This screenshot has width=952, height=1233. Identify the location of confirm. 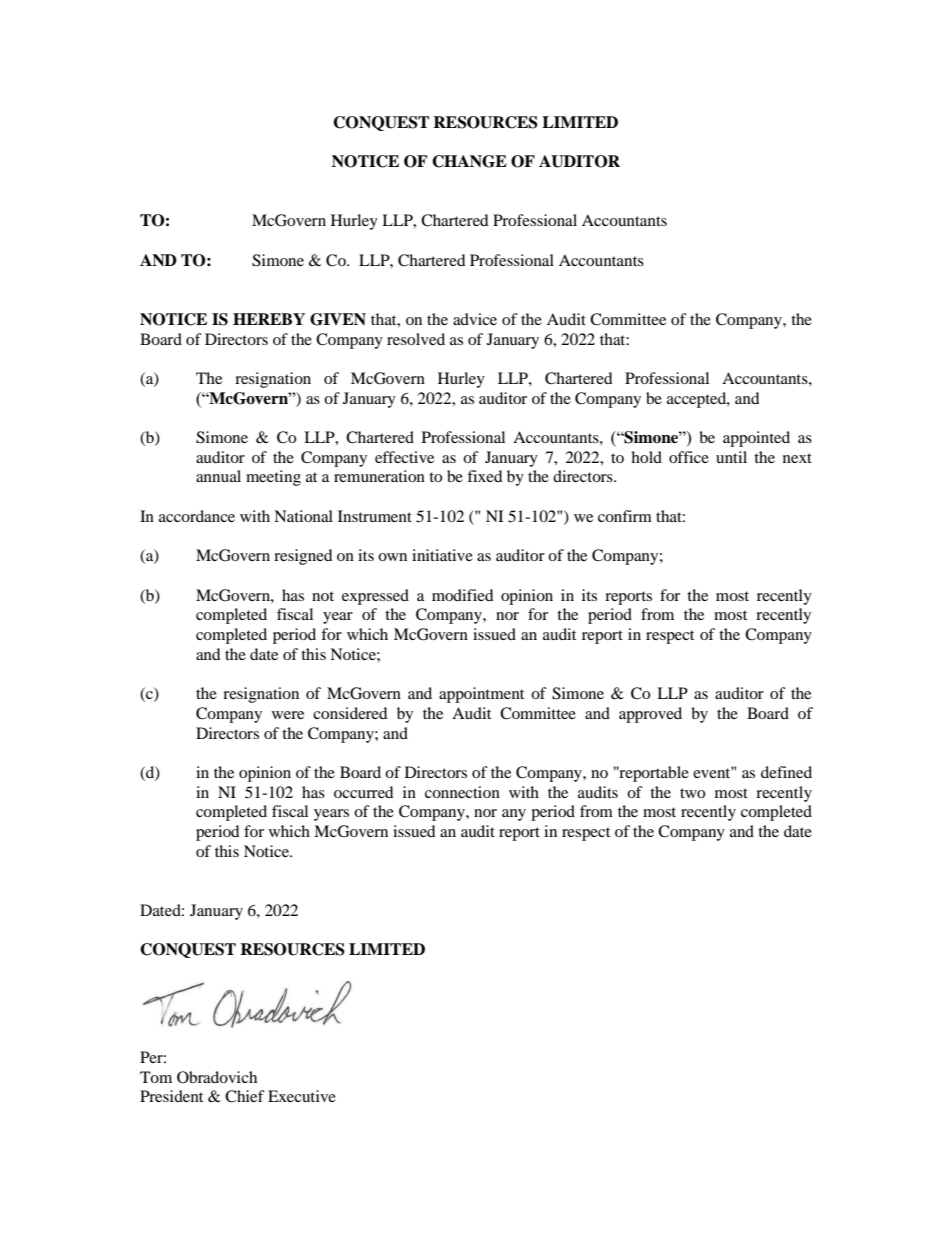
(625, 516).
